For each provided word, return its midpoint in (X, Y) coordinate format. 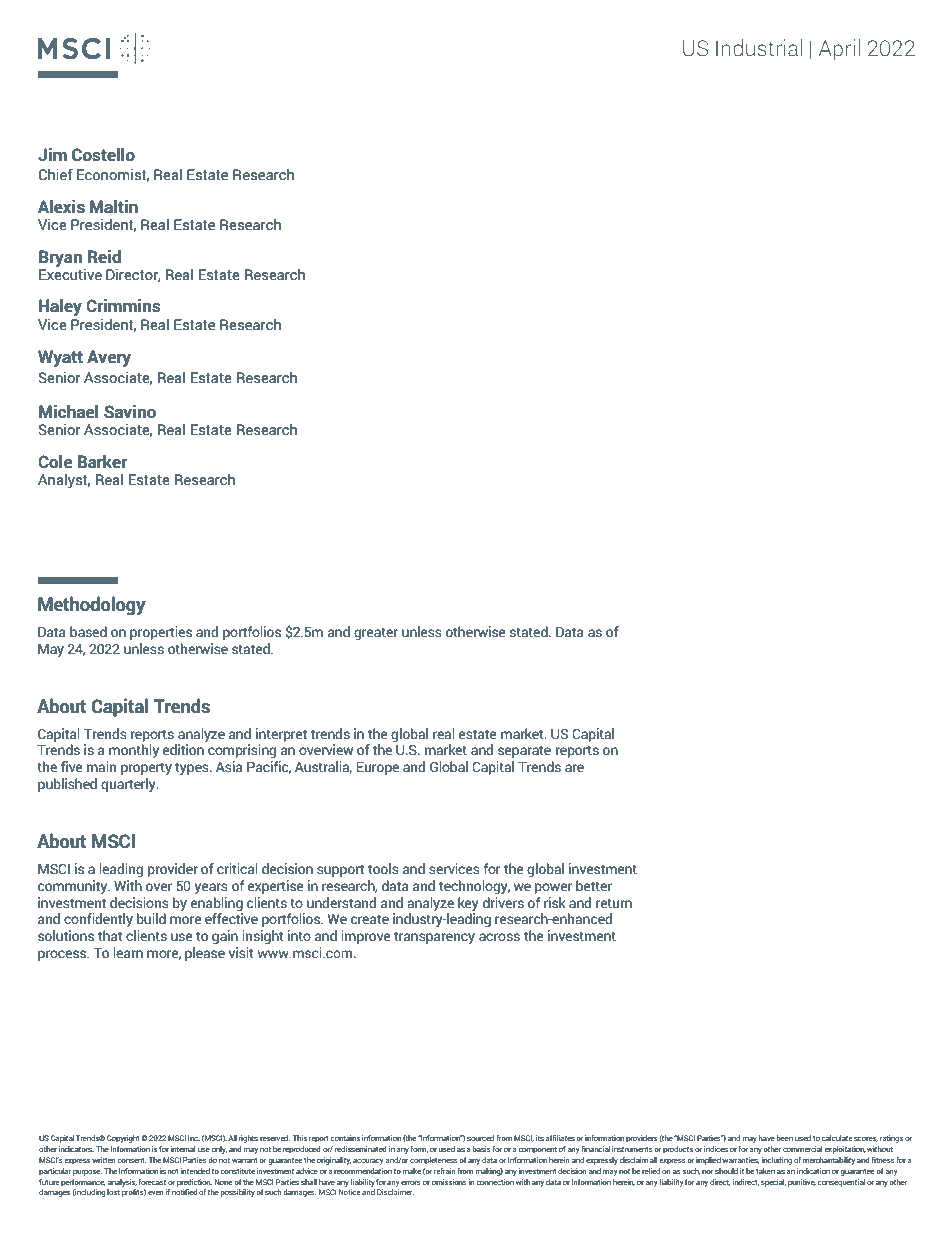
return (614, 903)
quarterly (129, 785)
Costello (103, 155)
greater (376, 633)
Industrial (759, 47)
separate (524, 752)
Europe (377, 768)
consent (131, 1160)
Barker (102, 462)
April (839, 50)
